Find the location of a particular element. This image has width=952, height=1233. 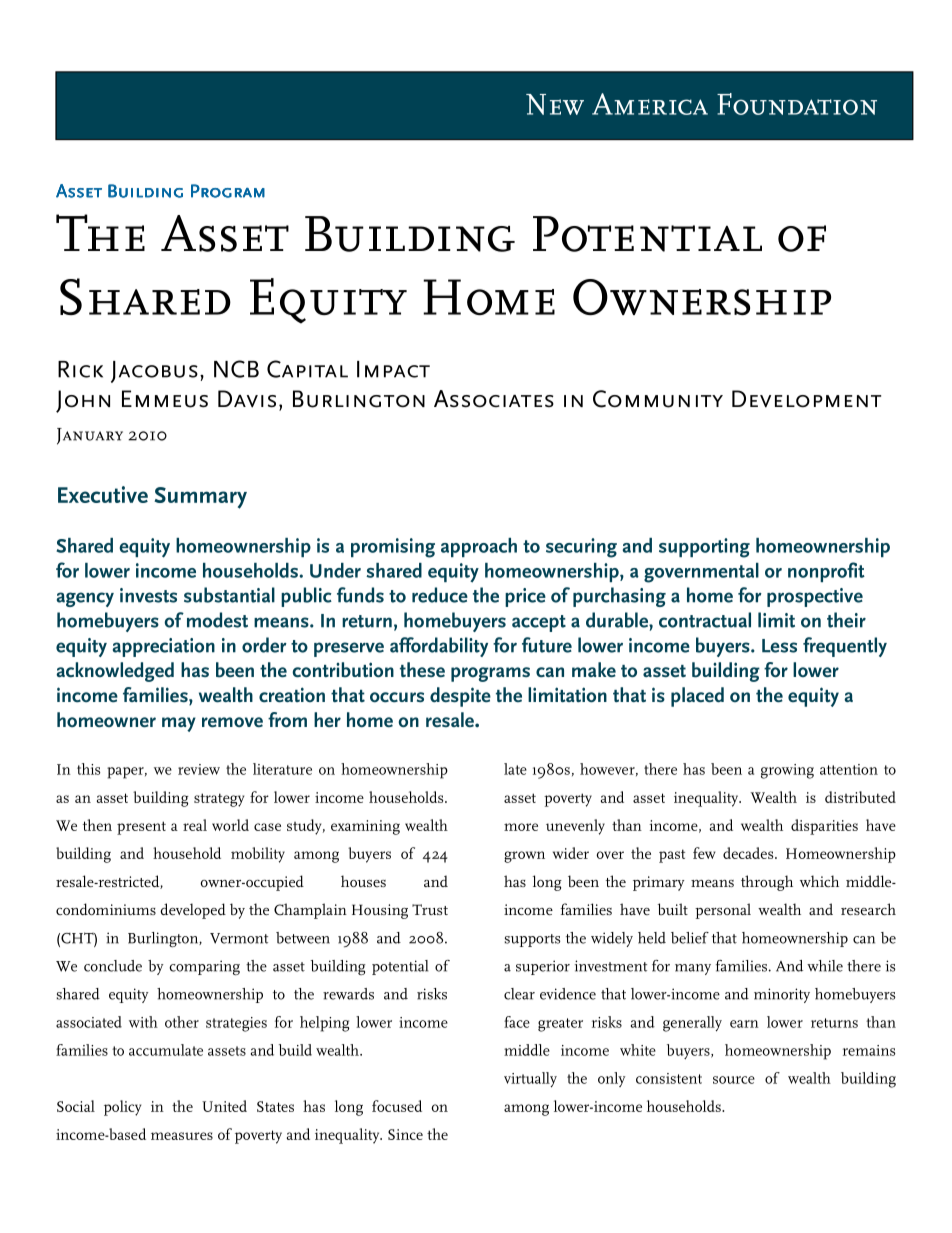

Summary is located at coordinates (200, 498).
